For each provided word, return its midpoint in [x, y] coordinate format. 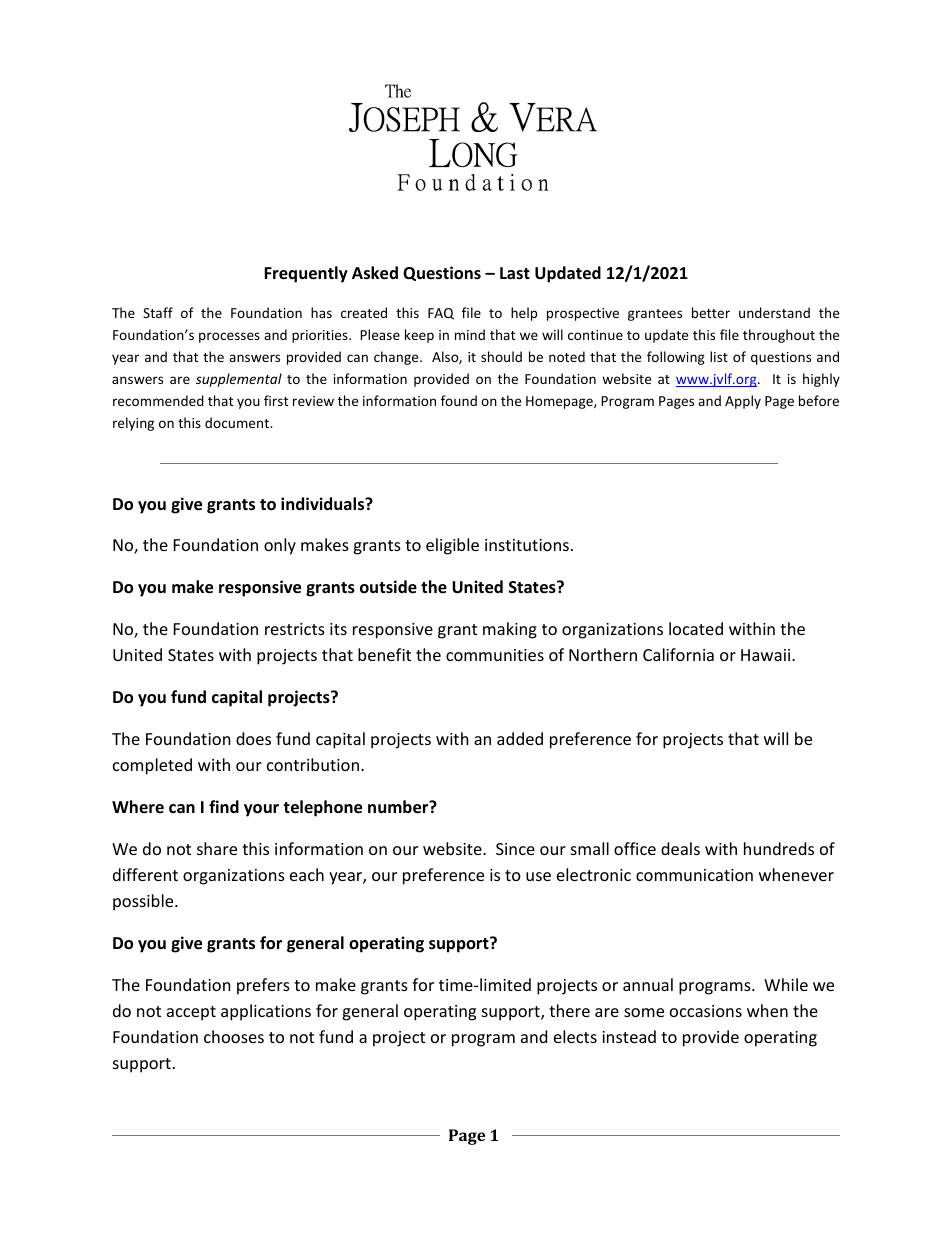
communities [495, 655]
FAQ [441, 314]
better [711, 312]
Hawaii [767, 655]
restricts [295, 629]
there [569, 1010]
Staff [158, 312]
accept [191, 1013]
